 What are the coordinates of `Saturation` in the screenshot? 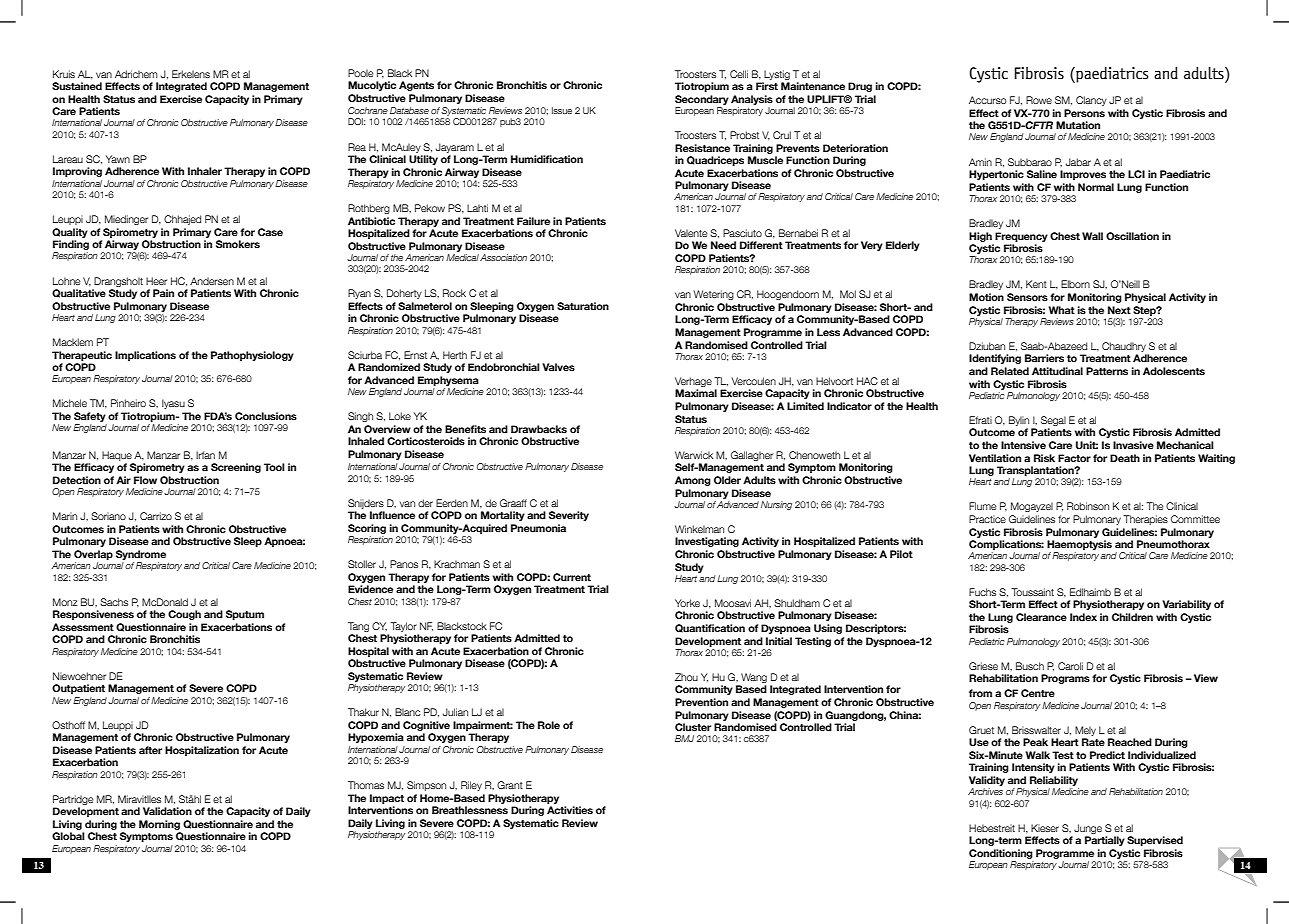 It's located at (583, 306).
